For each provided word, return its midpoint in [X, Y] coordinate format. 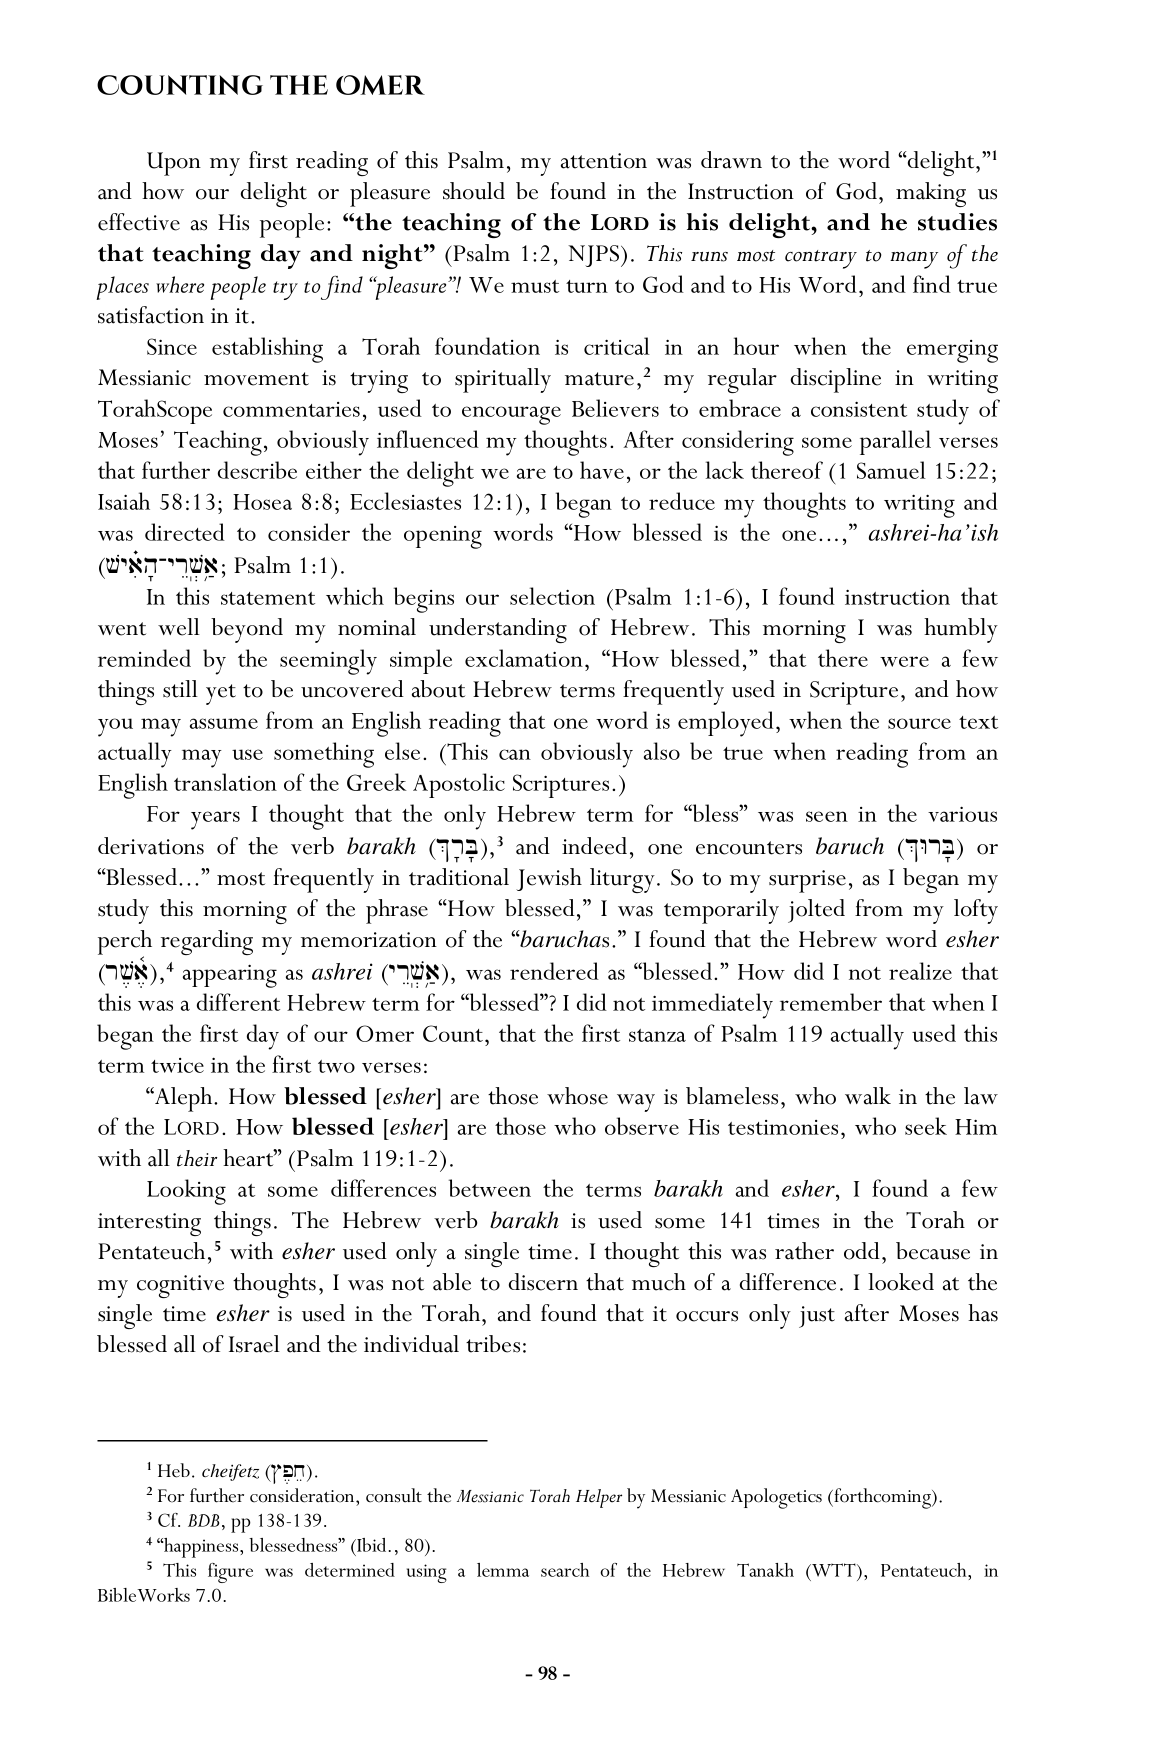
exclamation [524, 658]
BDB [203, 1520]
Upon [174, 164]
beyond [247, 630]
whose [577, 1096]
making [931, 194]
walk [868, 1096]
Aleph [184, 1099]
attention [604, 161]
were [904, 661]
